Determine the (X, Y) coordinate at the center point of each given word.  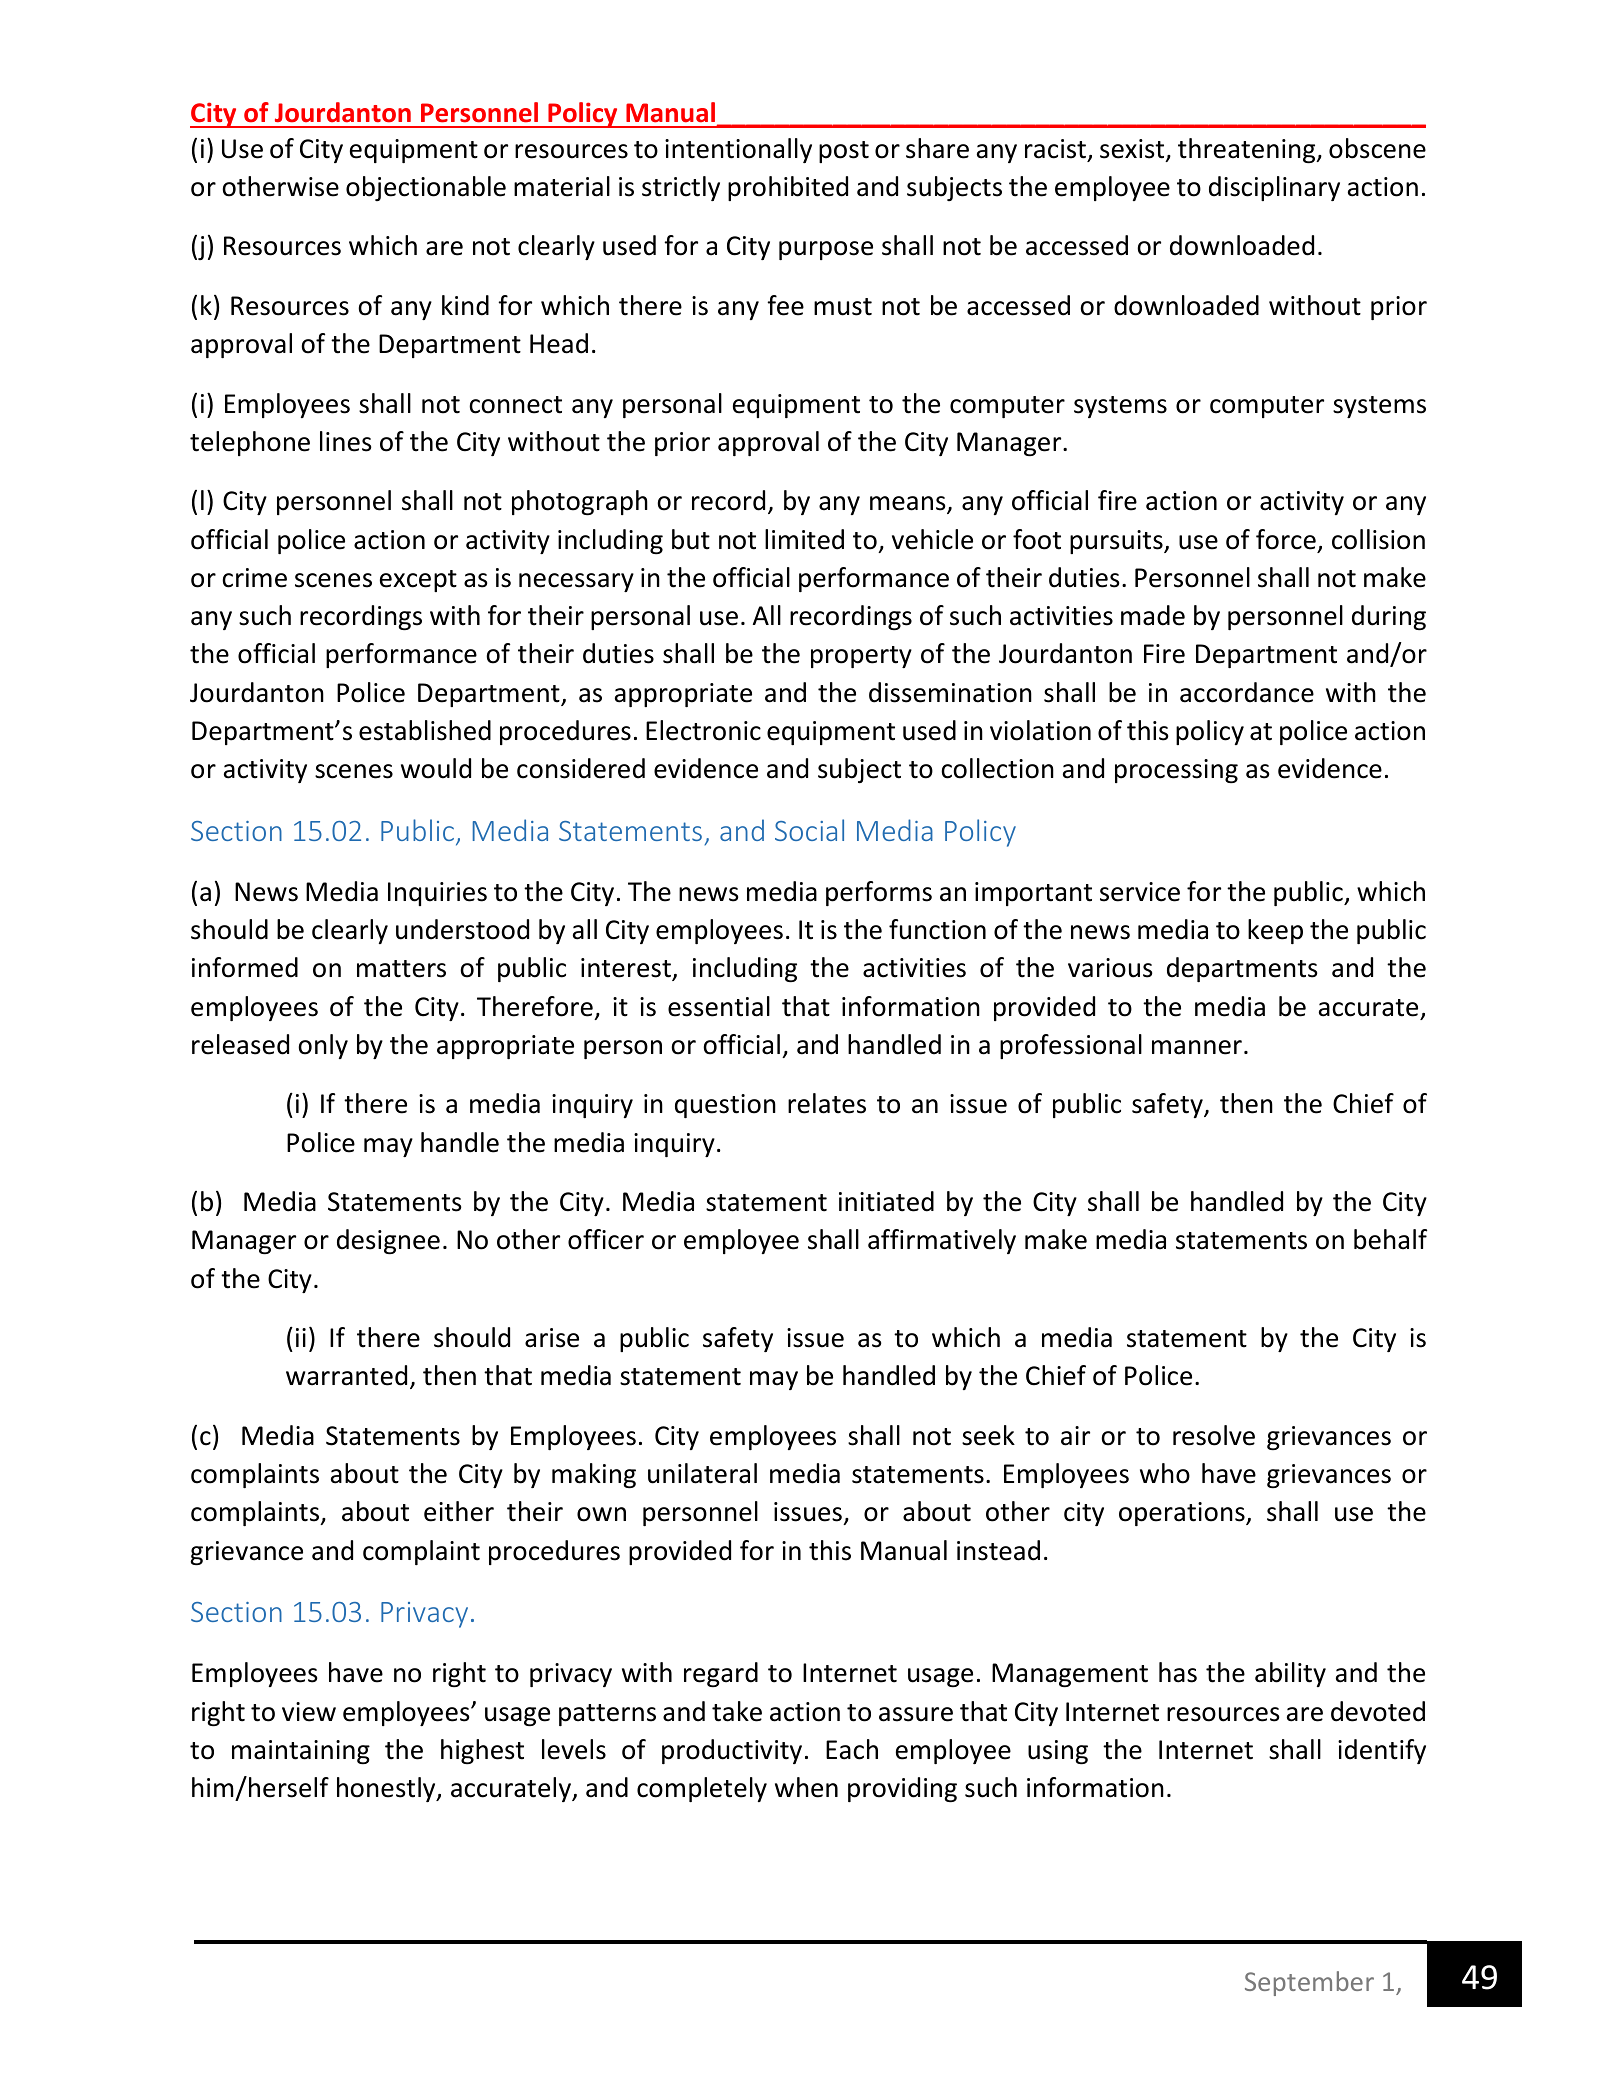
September (1309, 1983)
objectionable (426, 188)
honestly (387, 1789)
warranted (346, 1375)
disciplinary (1274, 188)
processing (1176, 771)
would (436, 768)
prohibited (788, 188)
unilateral (702, 1473)
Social (809, 830)
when (806, 1787)
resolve (1214, 1435)
